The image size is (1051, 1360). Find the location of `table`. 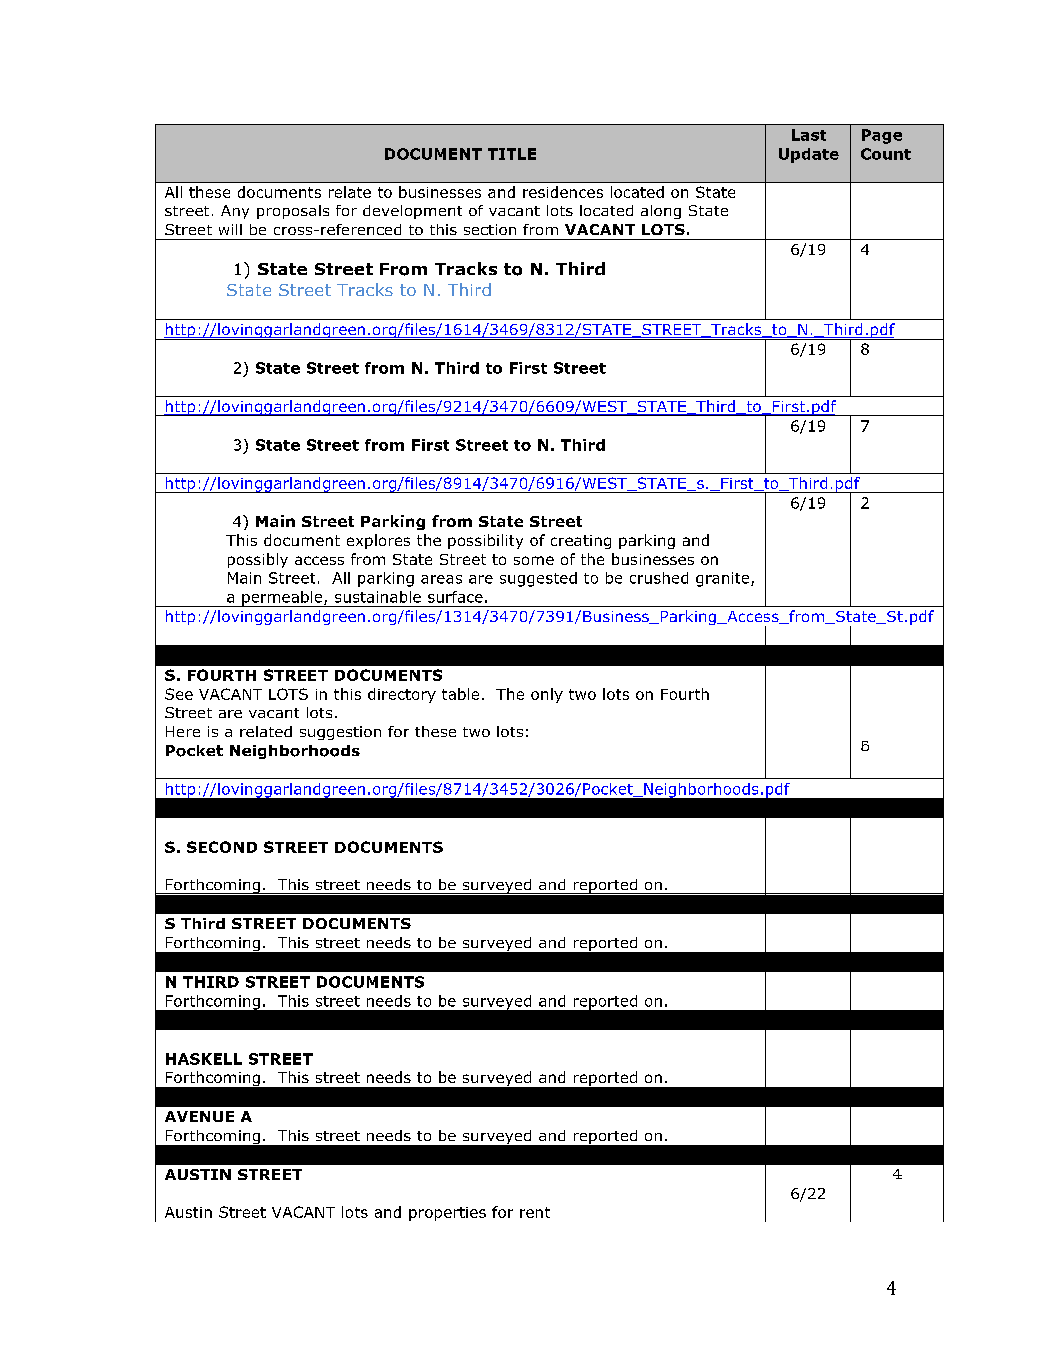

table is located at coordinates (460, 694).
